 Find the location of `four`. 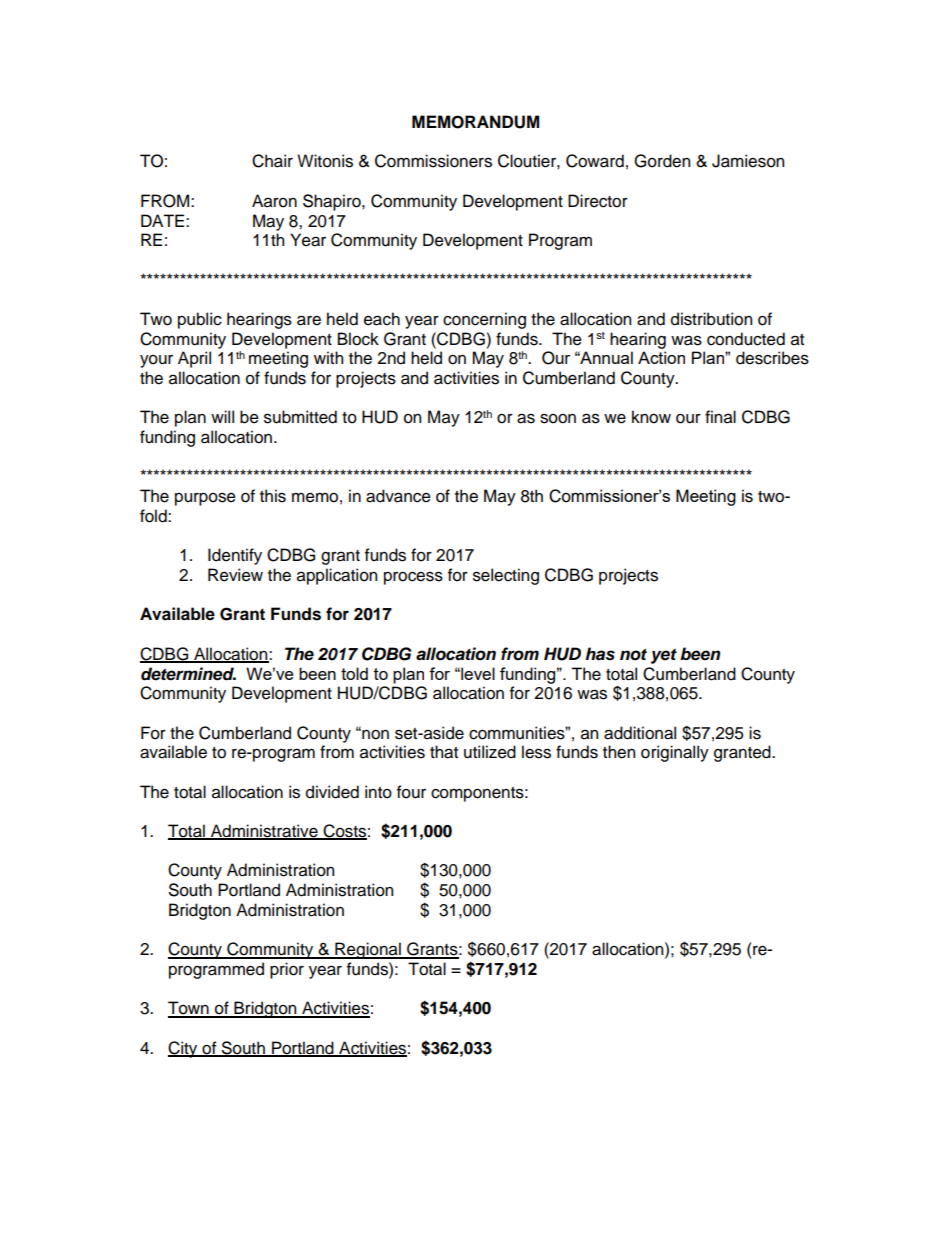

four is located at coordinates (411, 792).
